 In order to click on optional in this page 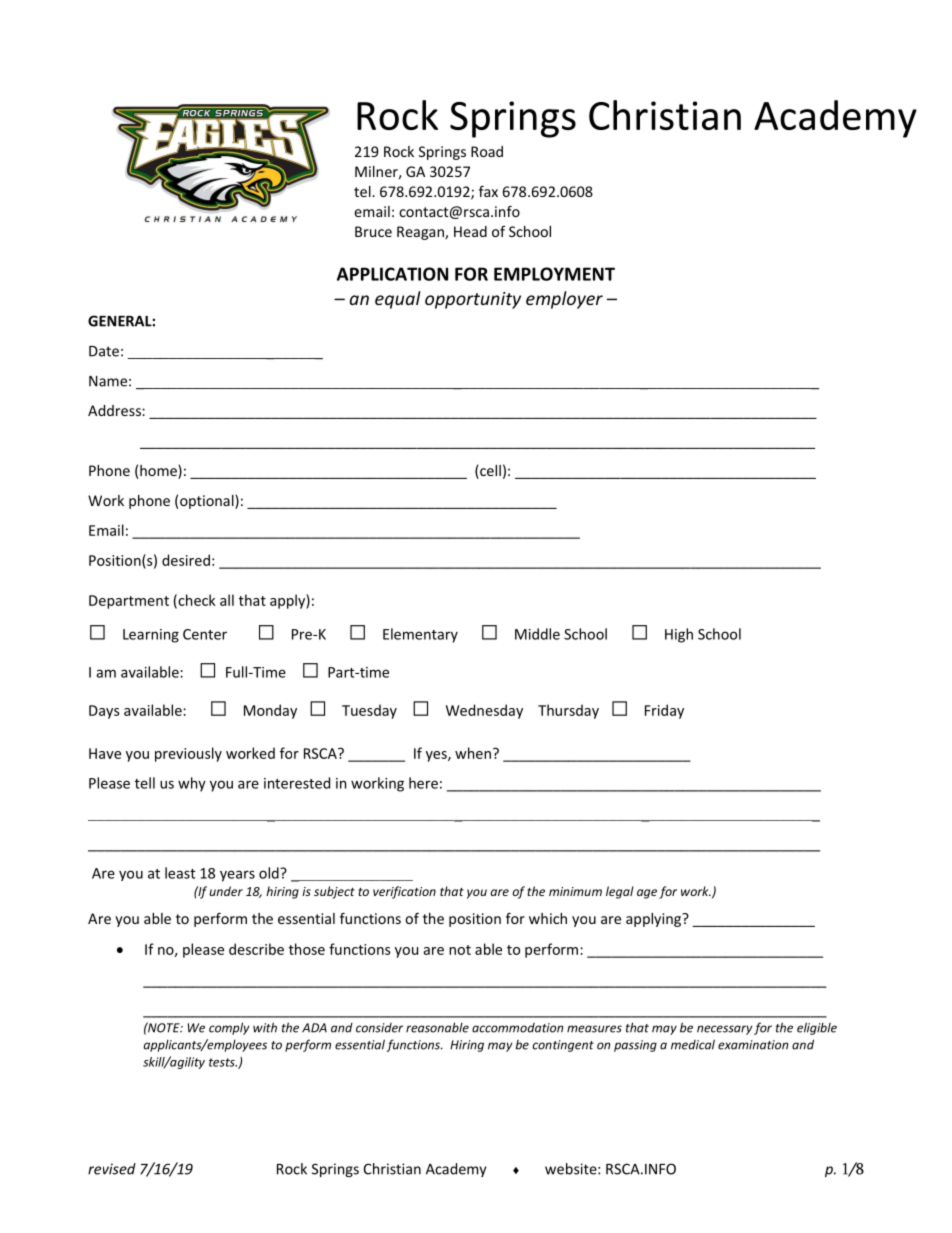, I will do `click(208, 502)`.
